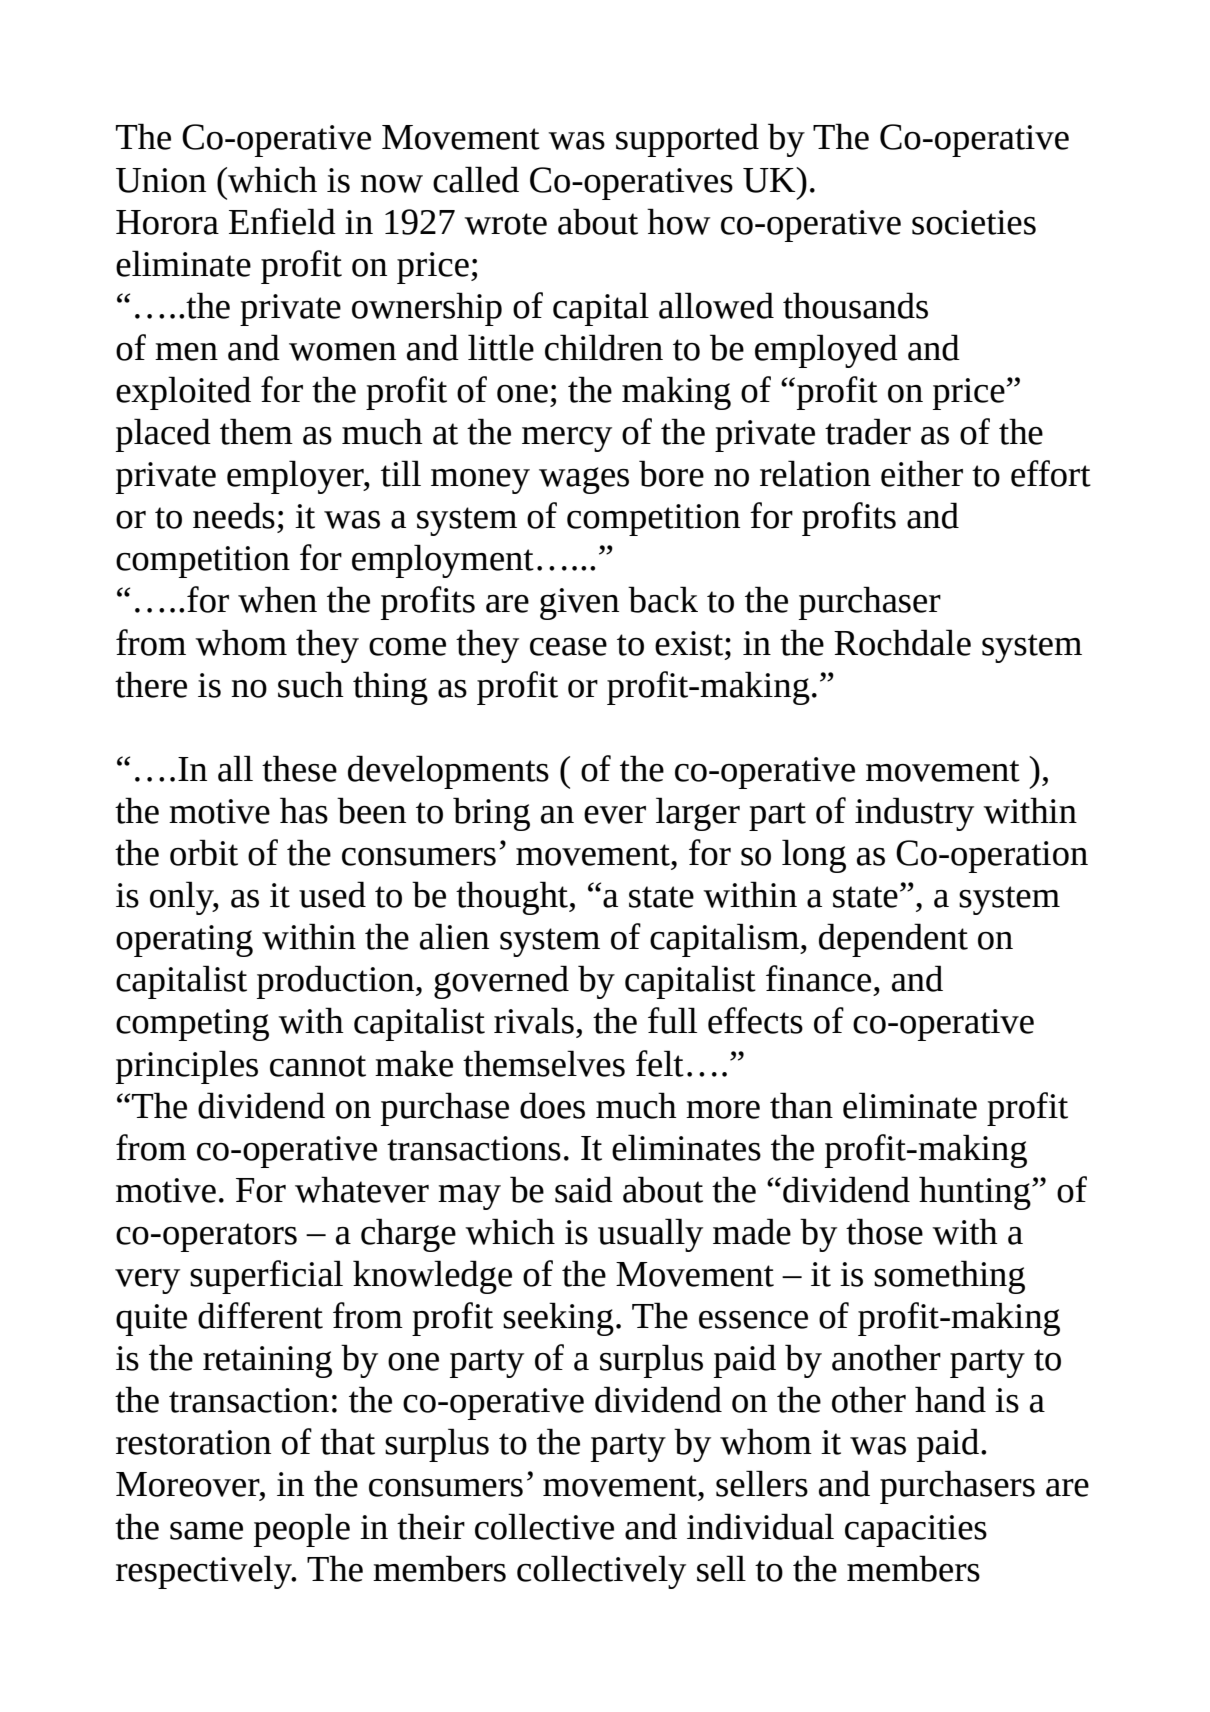 The width and height of the page is (1210, 1712). What do you see at coordinates (922, 473) in the page?
I see `either` at bounding box center [922, 473].
